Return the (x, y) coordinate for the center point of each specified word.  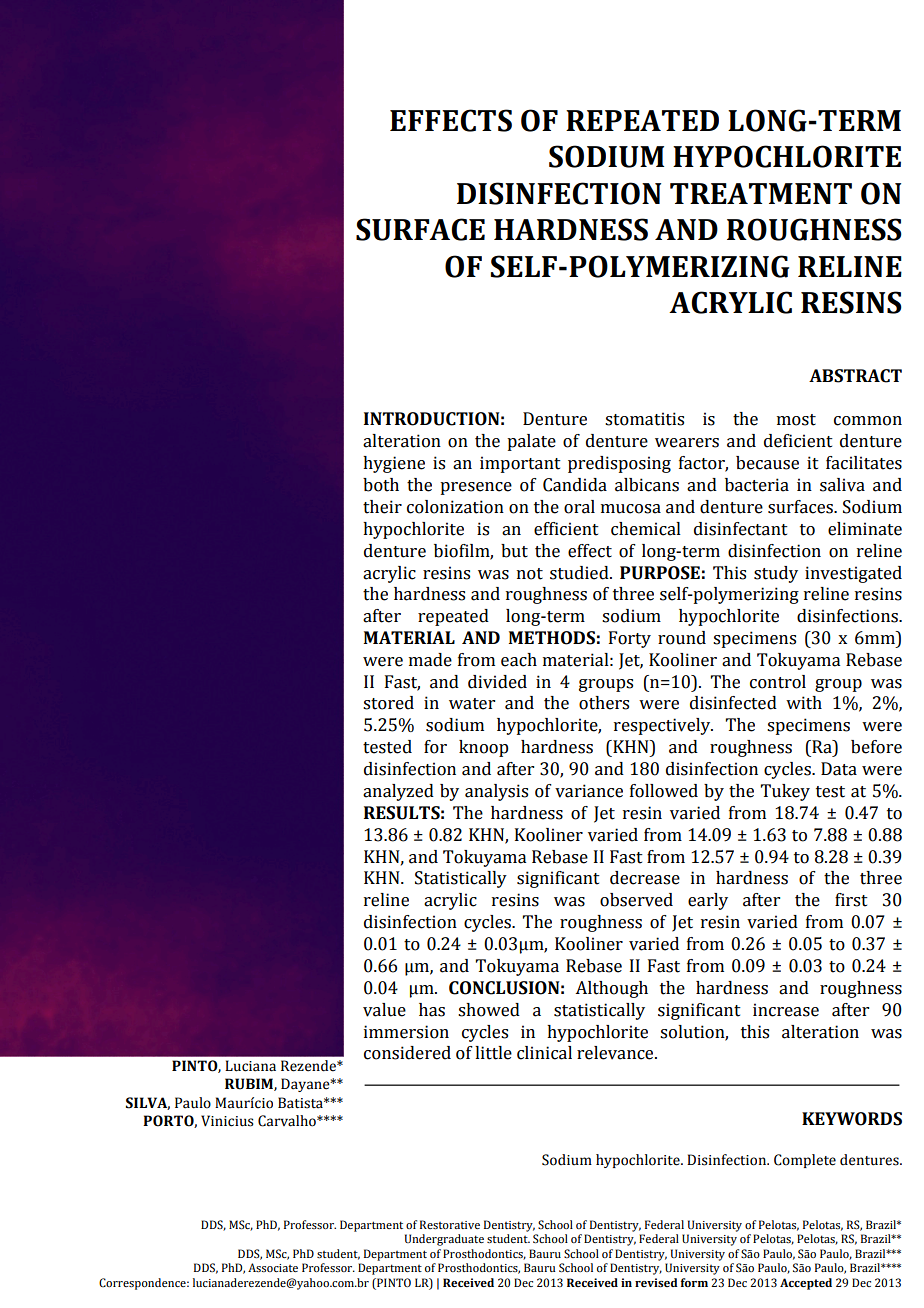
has (432, 1010)
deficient (798, 441)
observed (636, 900)
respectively (663, 726)
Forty (630, 639)
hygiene (394, 464)
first (851, 900)
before (876, 747)
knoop (484, 748)
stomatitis (644, 419)
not (530, 574)
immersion (406, 1032)
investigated (853, 574)
